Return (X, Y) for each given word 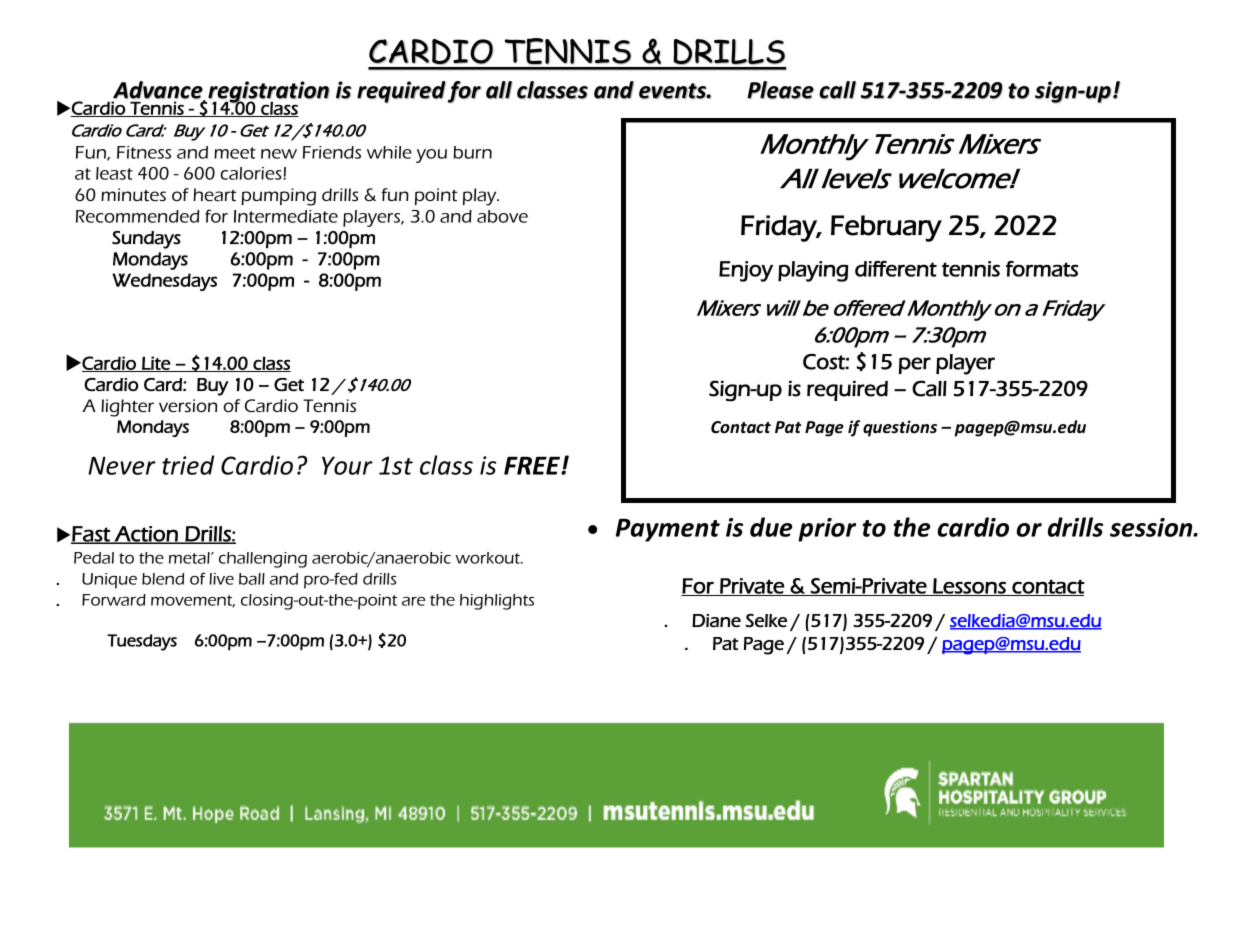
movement (193, 601)
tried (188, 465)
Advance (159, 91)
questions (900, 428)
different (896, 269)
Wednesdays (164, 282)
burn (472, 152)
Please (780, 90)
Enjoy (746, 271)
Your (347, 465)
